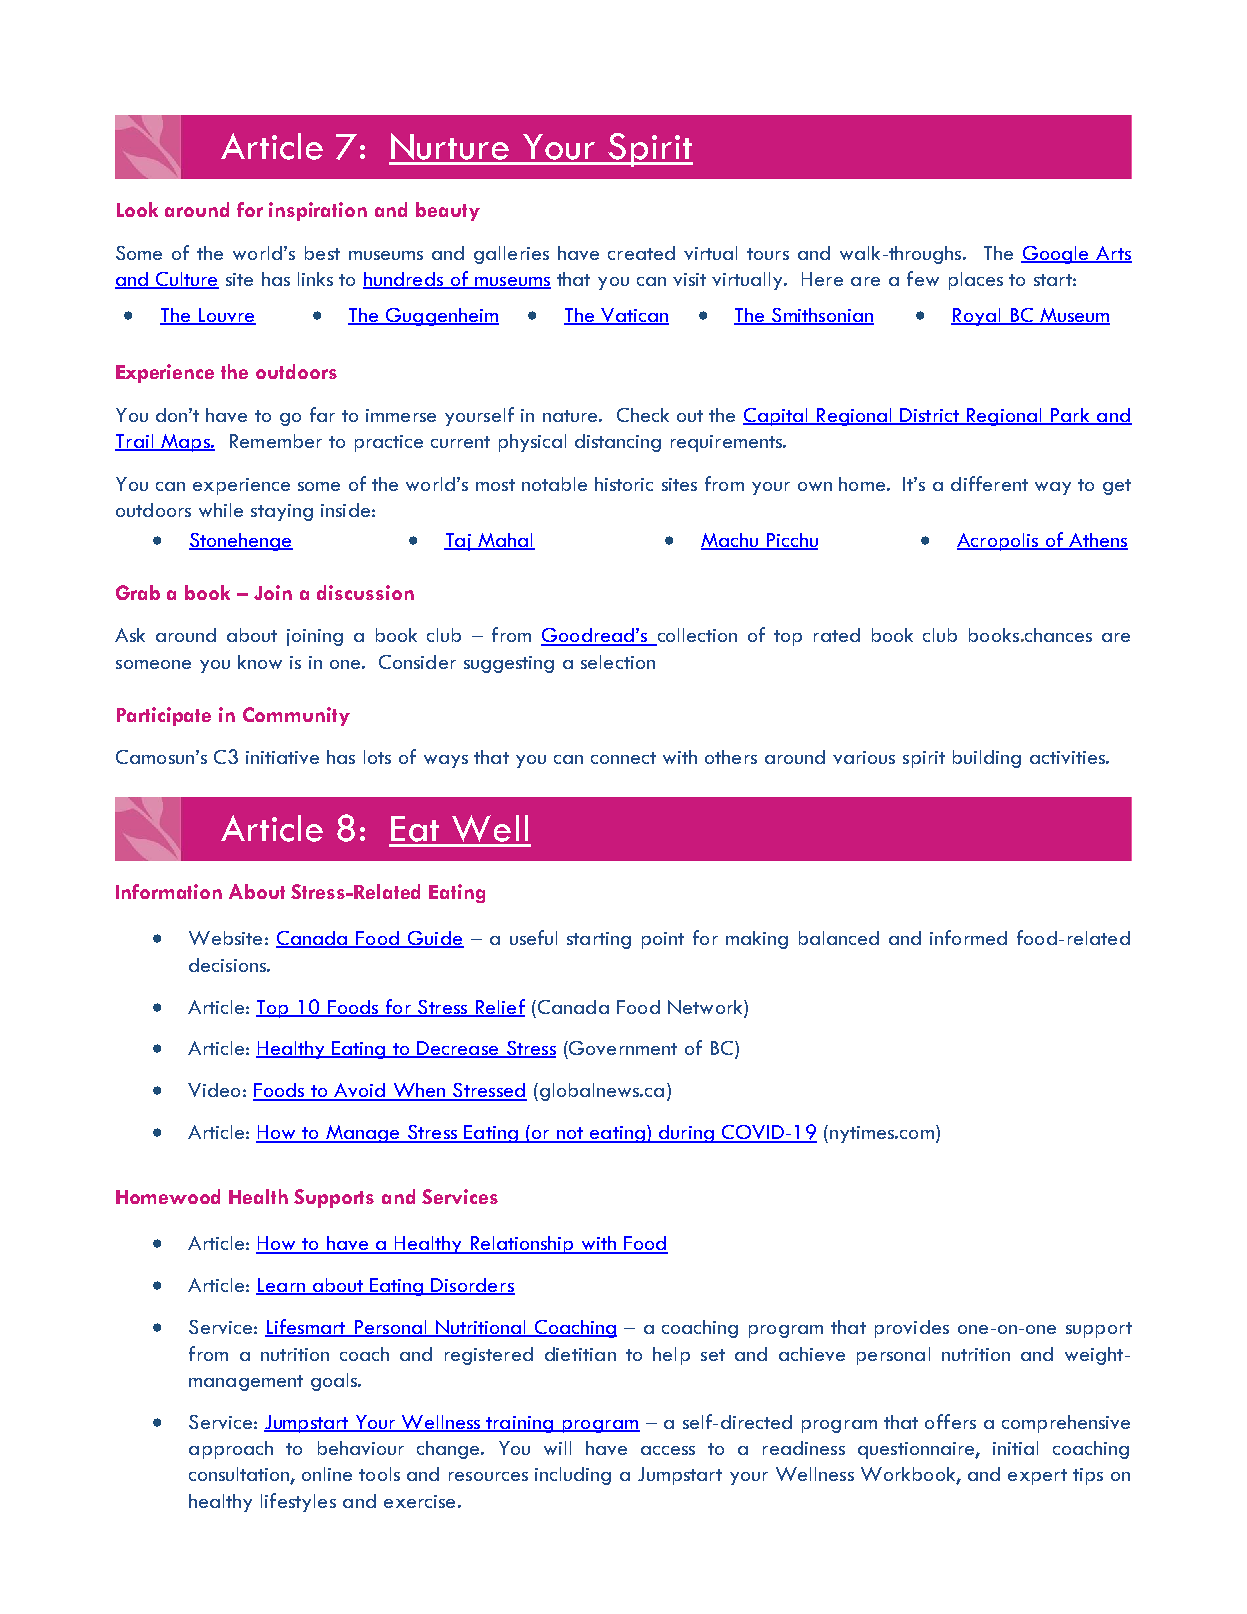 This document has height=1614, width=1247. Describe the element at coordinates (663, 940) in the document. I see `point` at that location.
